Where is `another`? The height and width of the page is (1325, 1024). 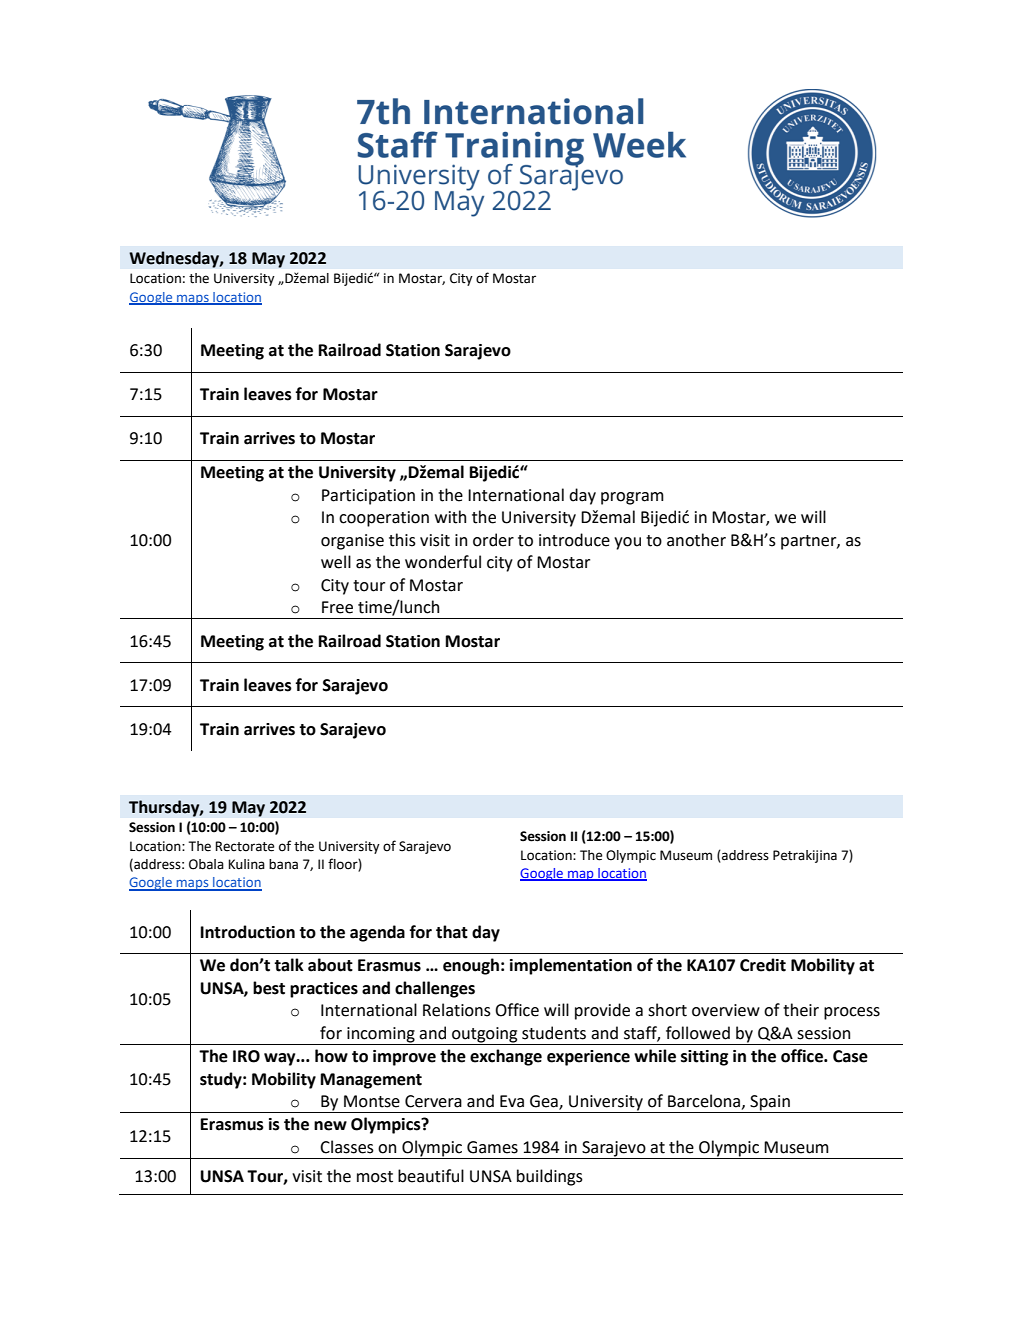 another is located at coordinates (696, 540).
